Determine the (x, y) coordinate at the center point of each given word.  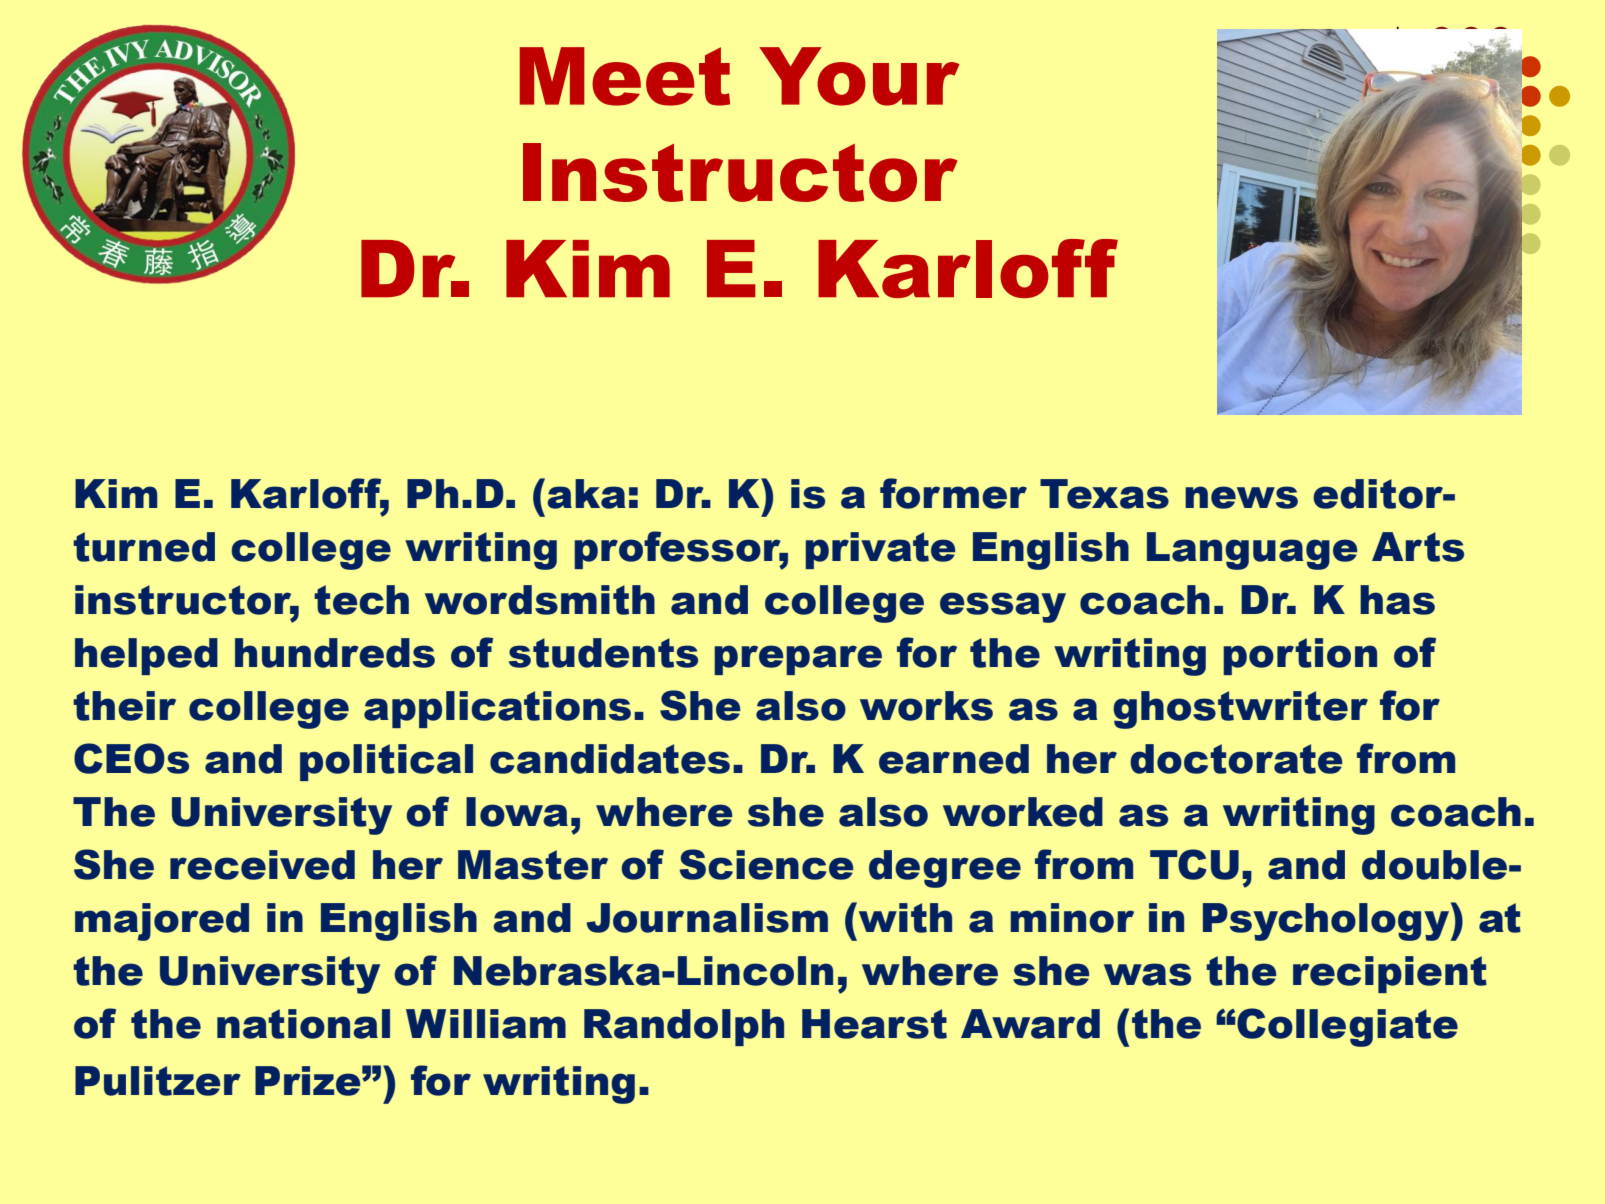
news (1241, 497)
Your (859, 76)
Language (1252, 551)
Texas (1104, 494)
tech (361, 600)
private (880, 550)
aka (586, 494)
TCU (1194, 864)
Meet (625, 76)
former (953, 493)
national (303, 1024)
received (262, 865)
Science (767, 864)
